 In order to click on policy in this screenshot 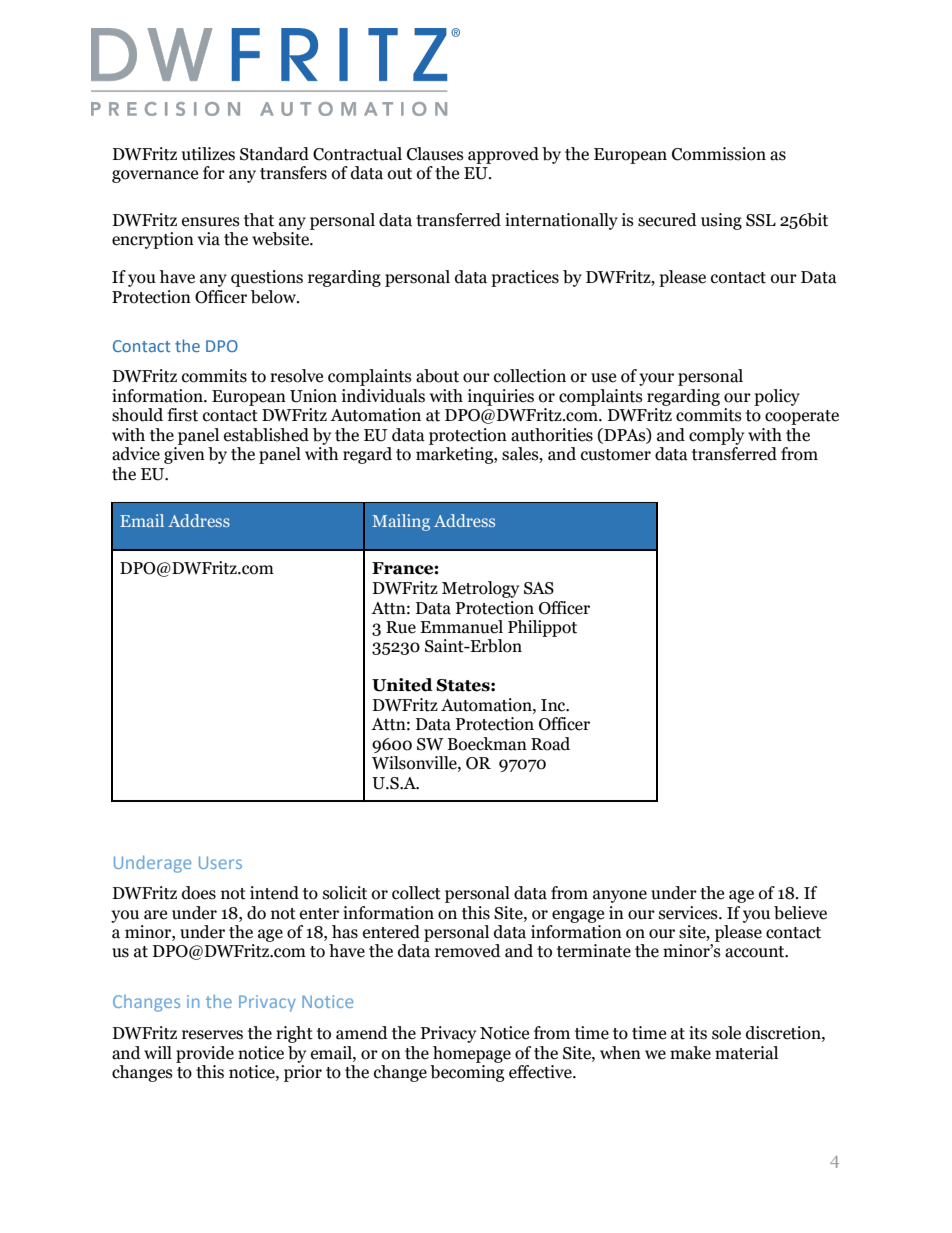, I will do `click(777, 397)`.
